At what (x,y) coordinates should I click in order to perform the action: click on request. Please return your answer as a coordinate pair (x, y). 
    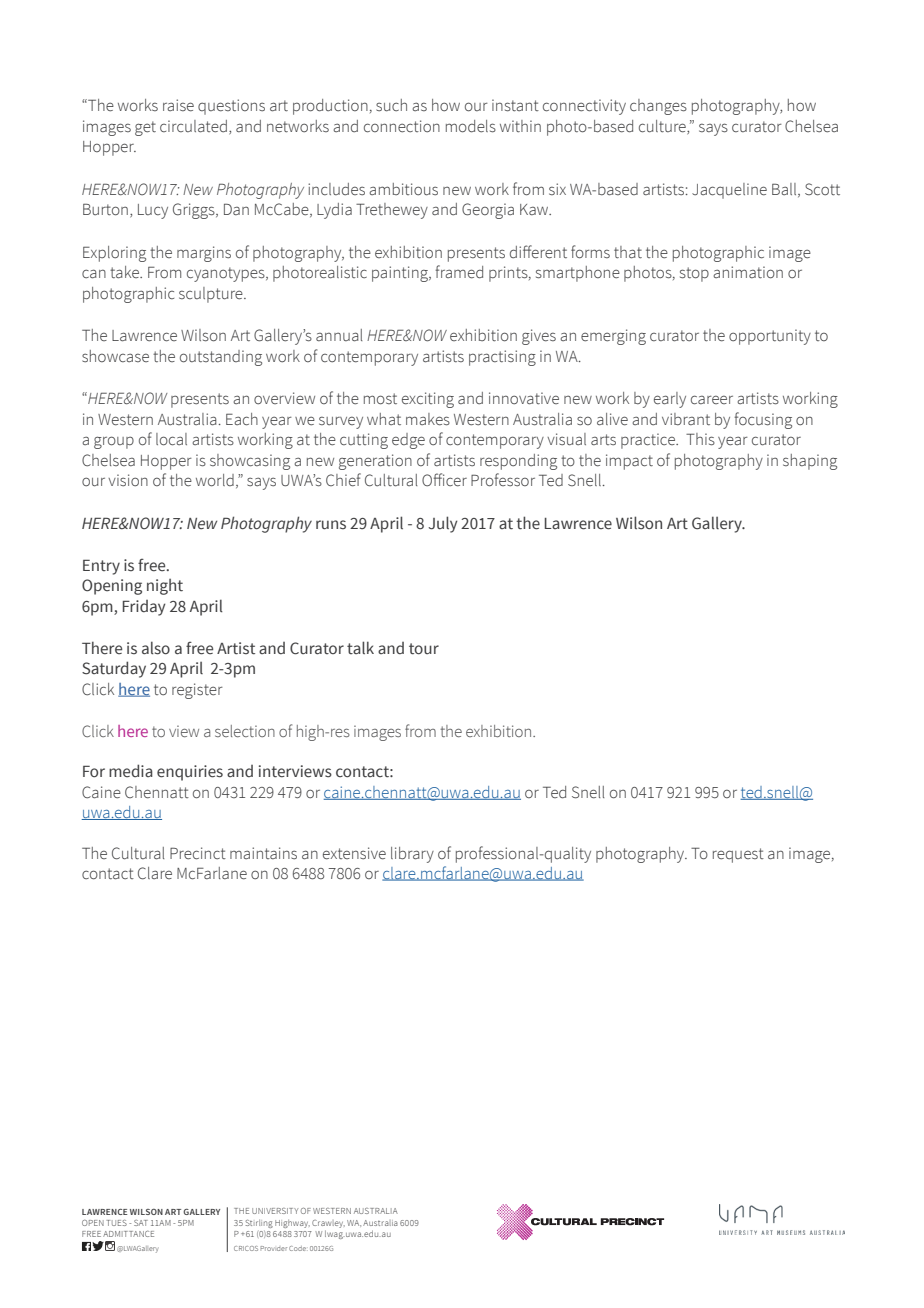
    Looking at the image, I should click on (738, 855).
